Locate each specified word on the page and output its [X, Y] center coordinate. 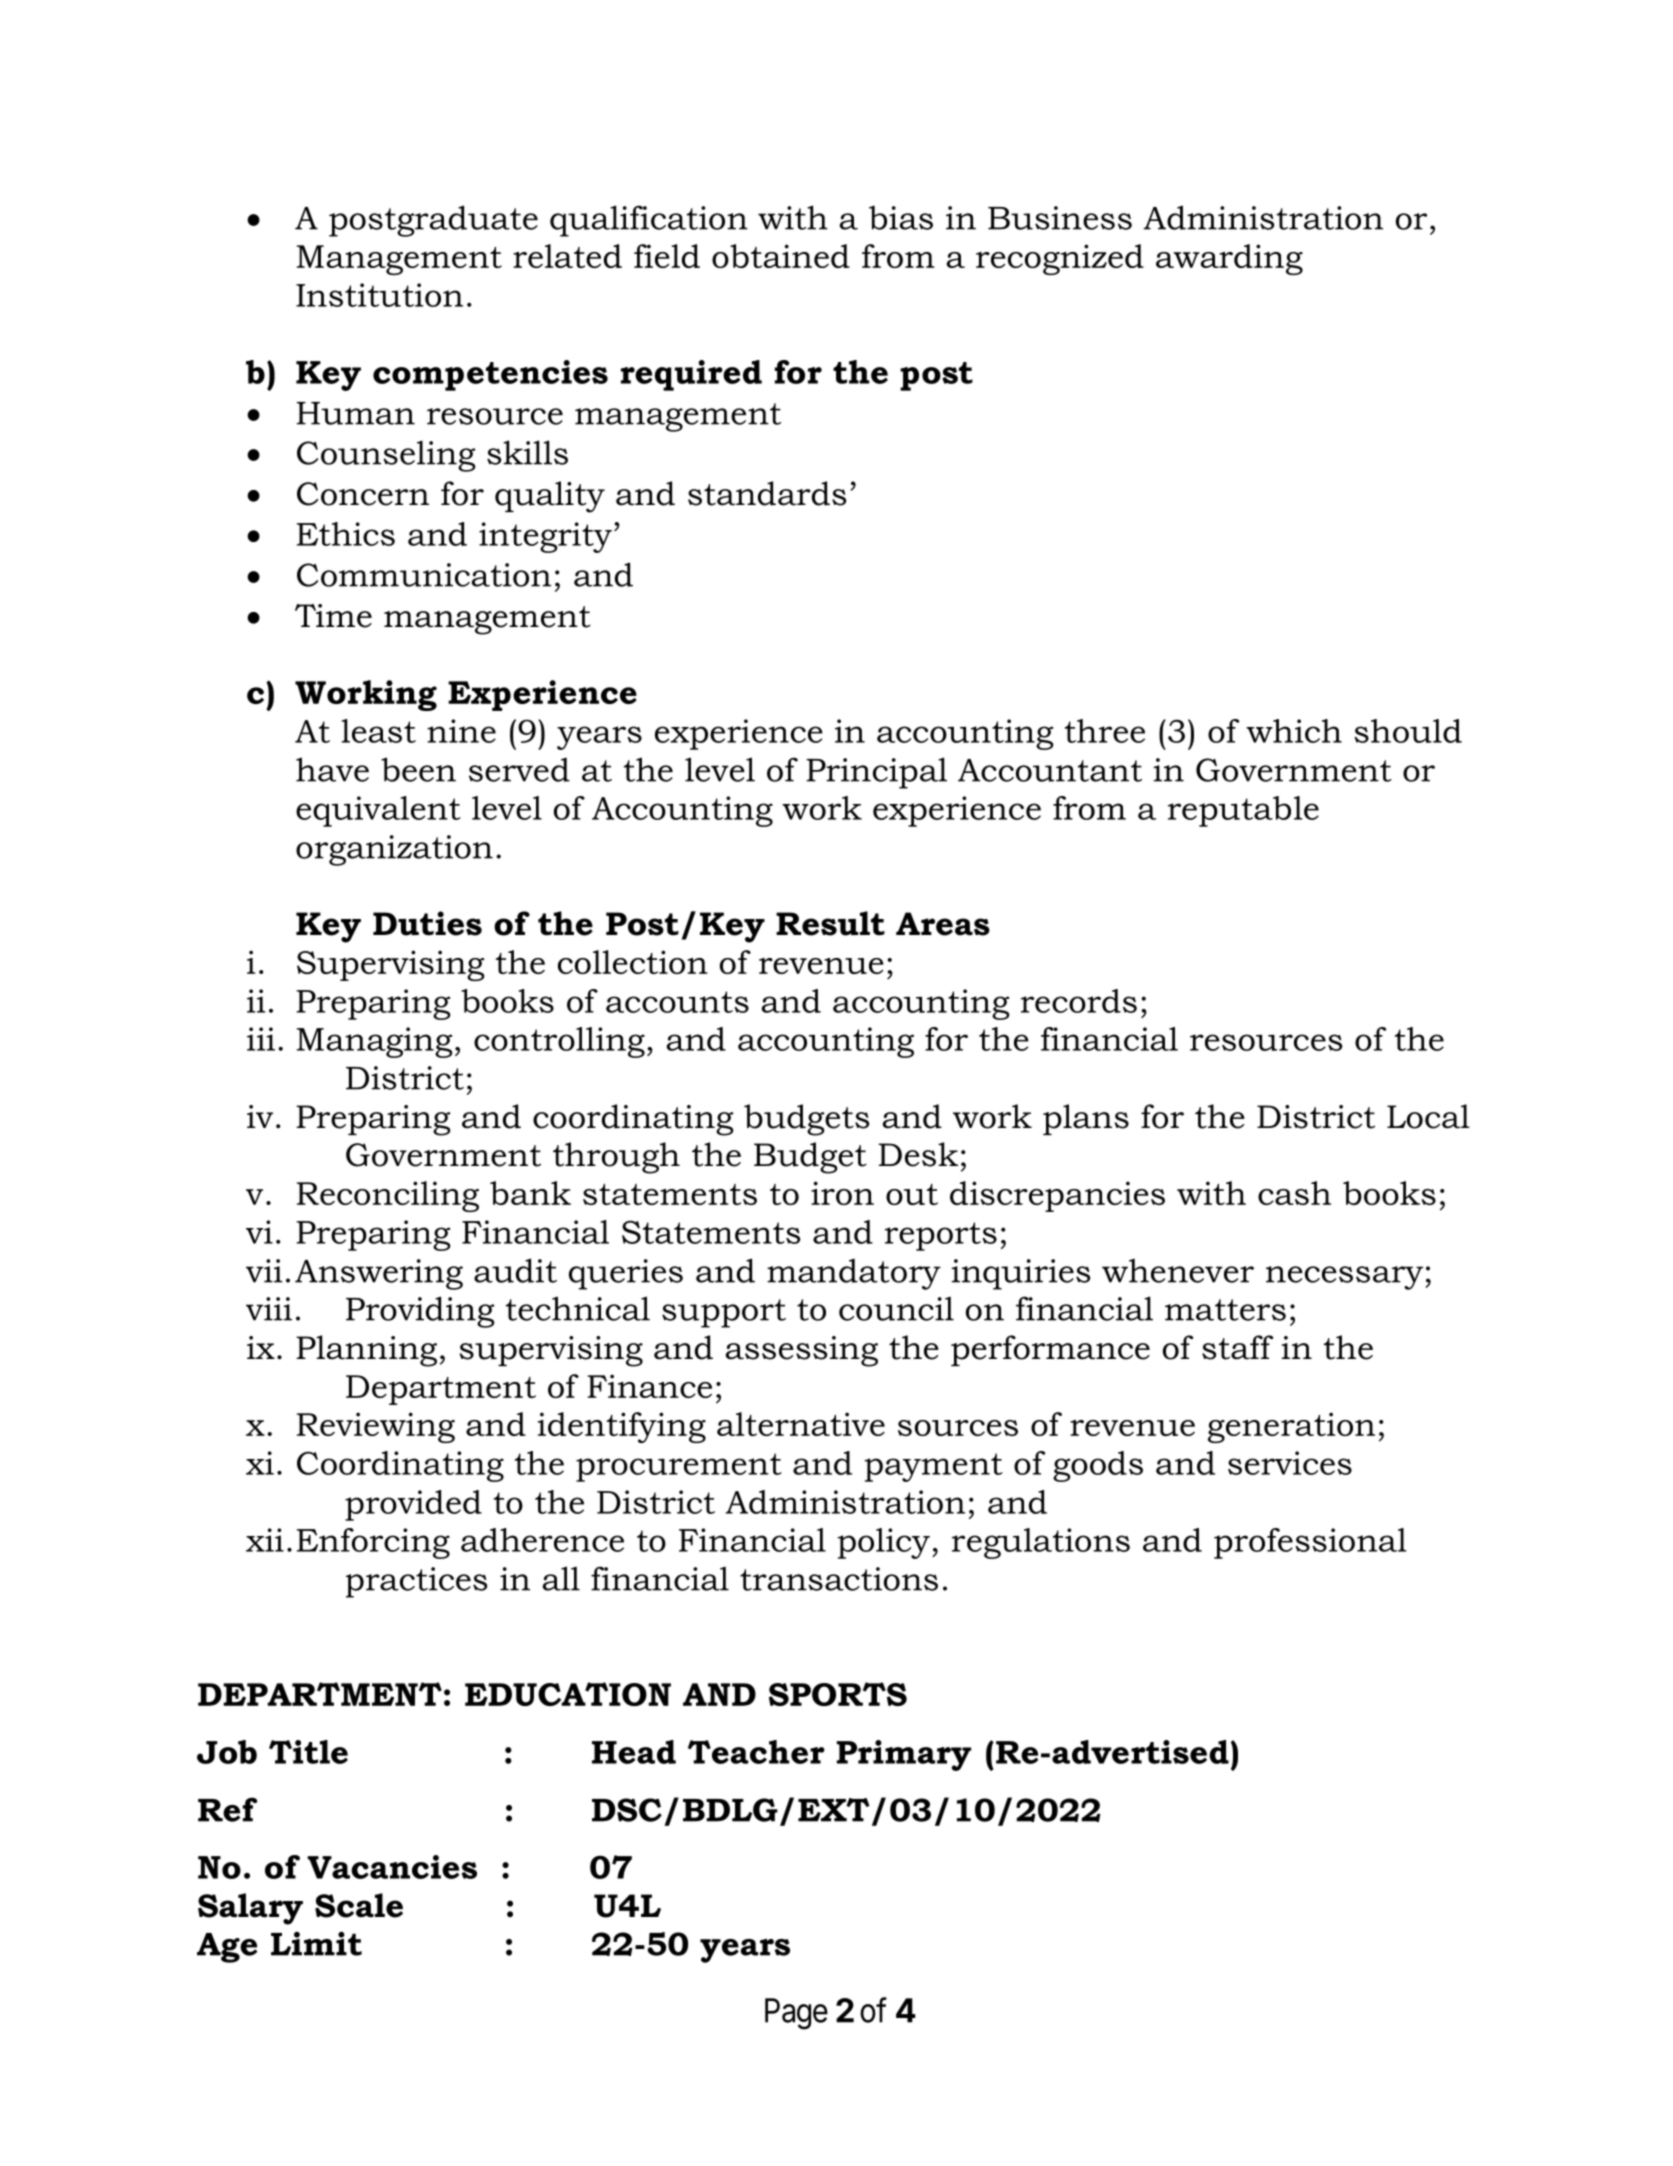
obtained [781, 256]
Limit [316, 1943]
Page [796, 2014]
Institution [379, 295]
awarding [1229, 259]
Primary [904, 1755]
